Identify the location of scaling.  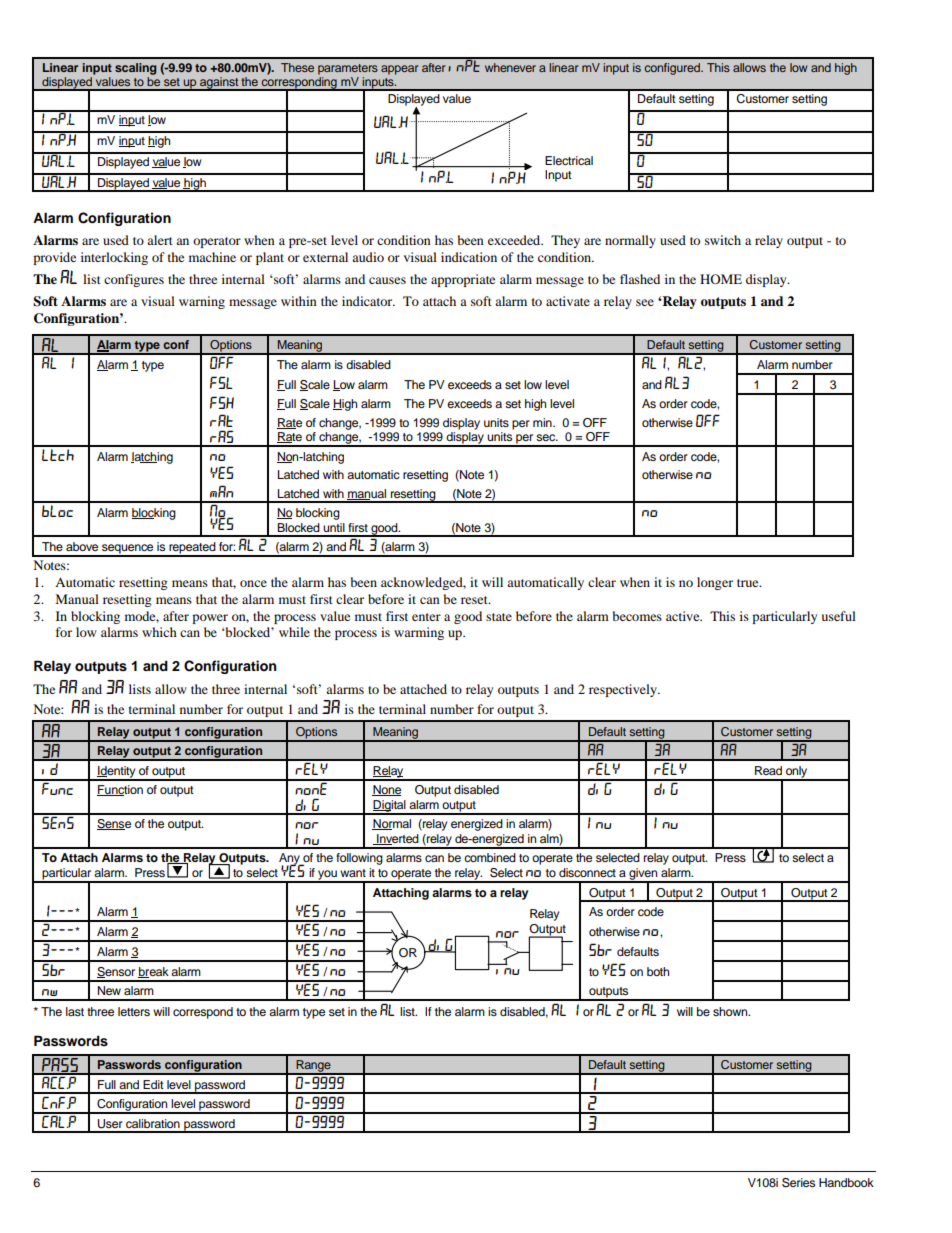
(136, 70).
